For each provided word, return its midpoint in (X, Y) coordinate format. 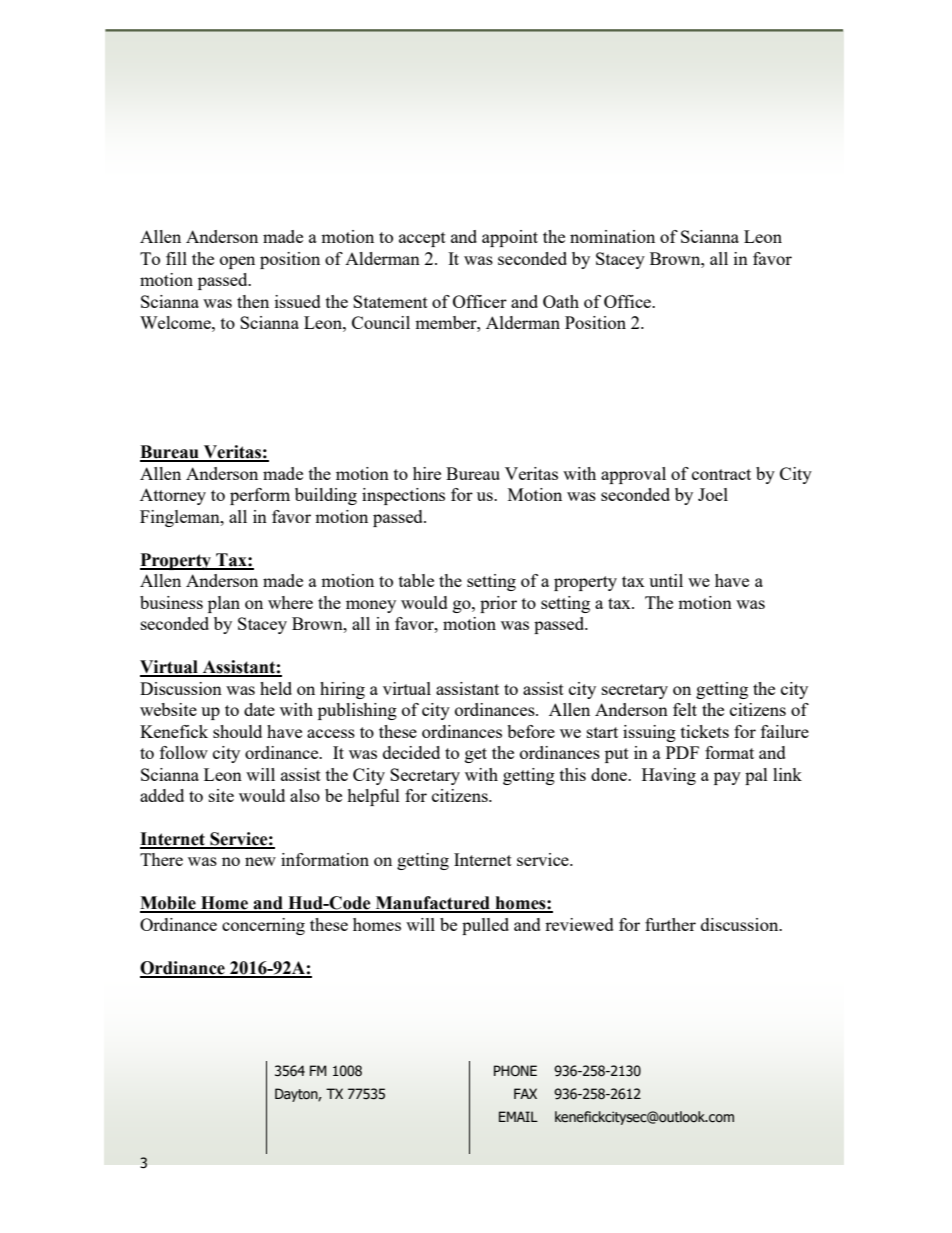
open (237, 262)
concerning (263, 926)
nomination (612, 236)
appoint (510, 238)
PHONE (515, 1071)
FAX (525, 1093)
